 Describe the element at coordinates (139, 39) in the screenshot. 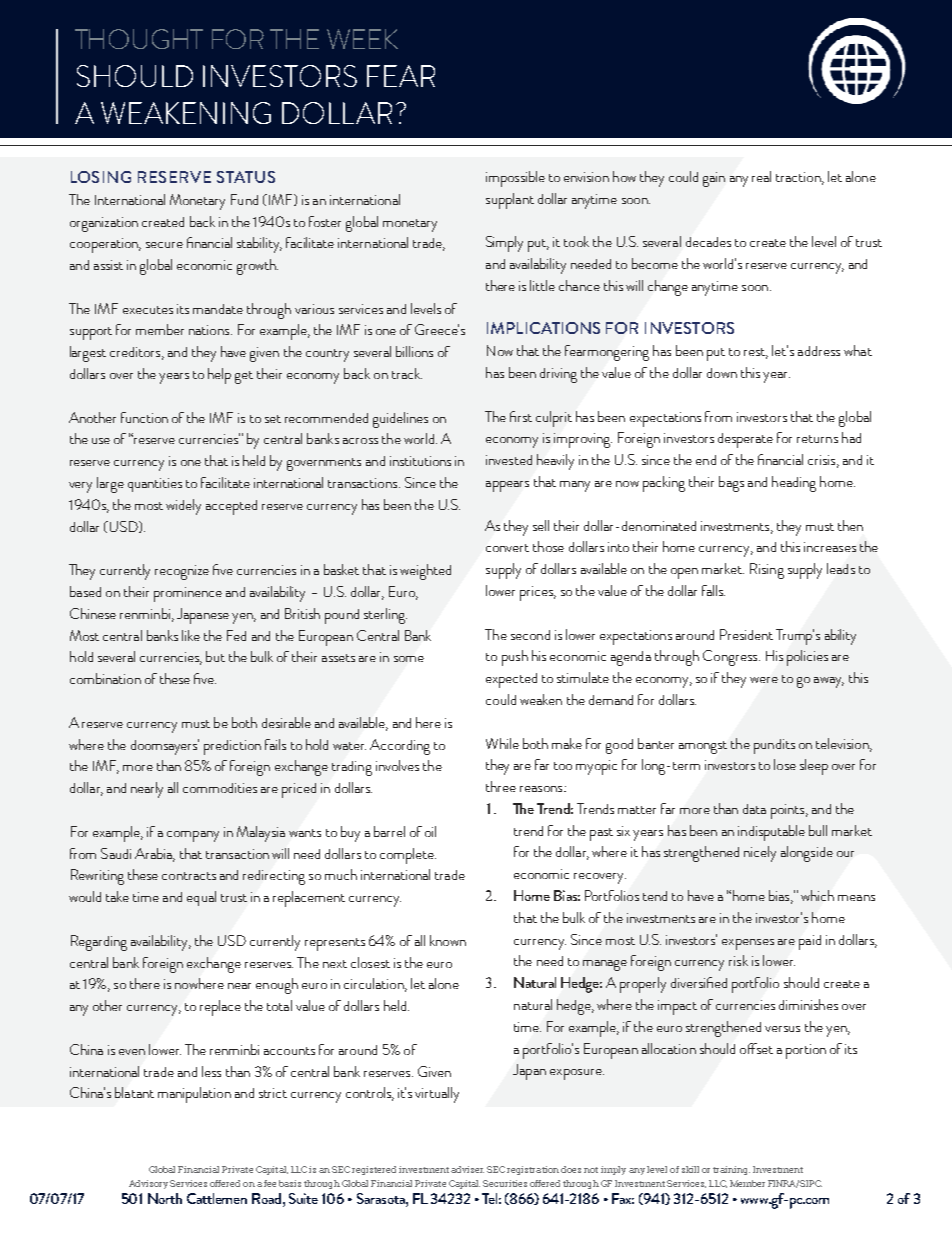

I see `THOUGHT` at that location.
